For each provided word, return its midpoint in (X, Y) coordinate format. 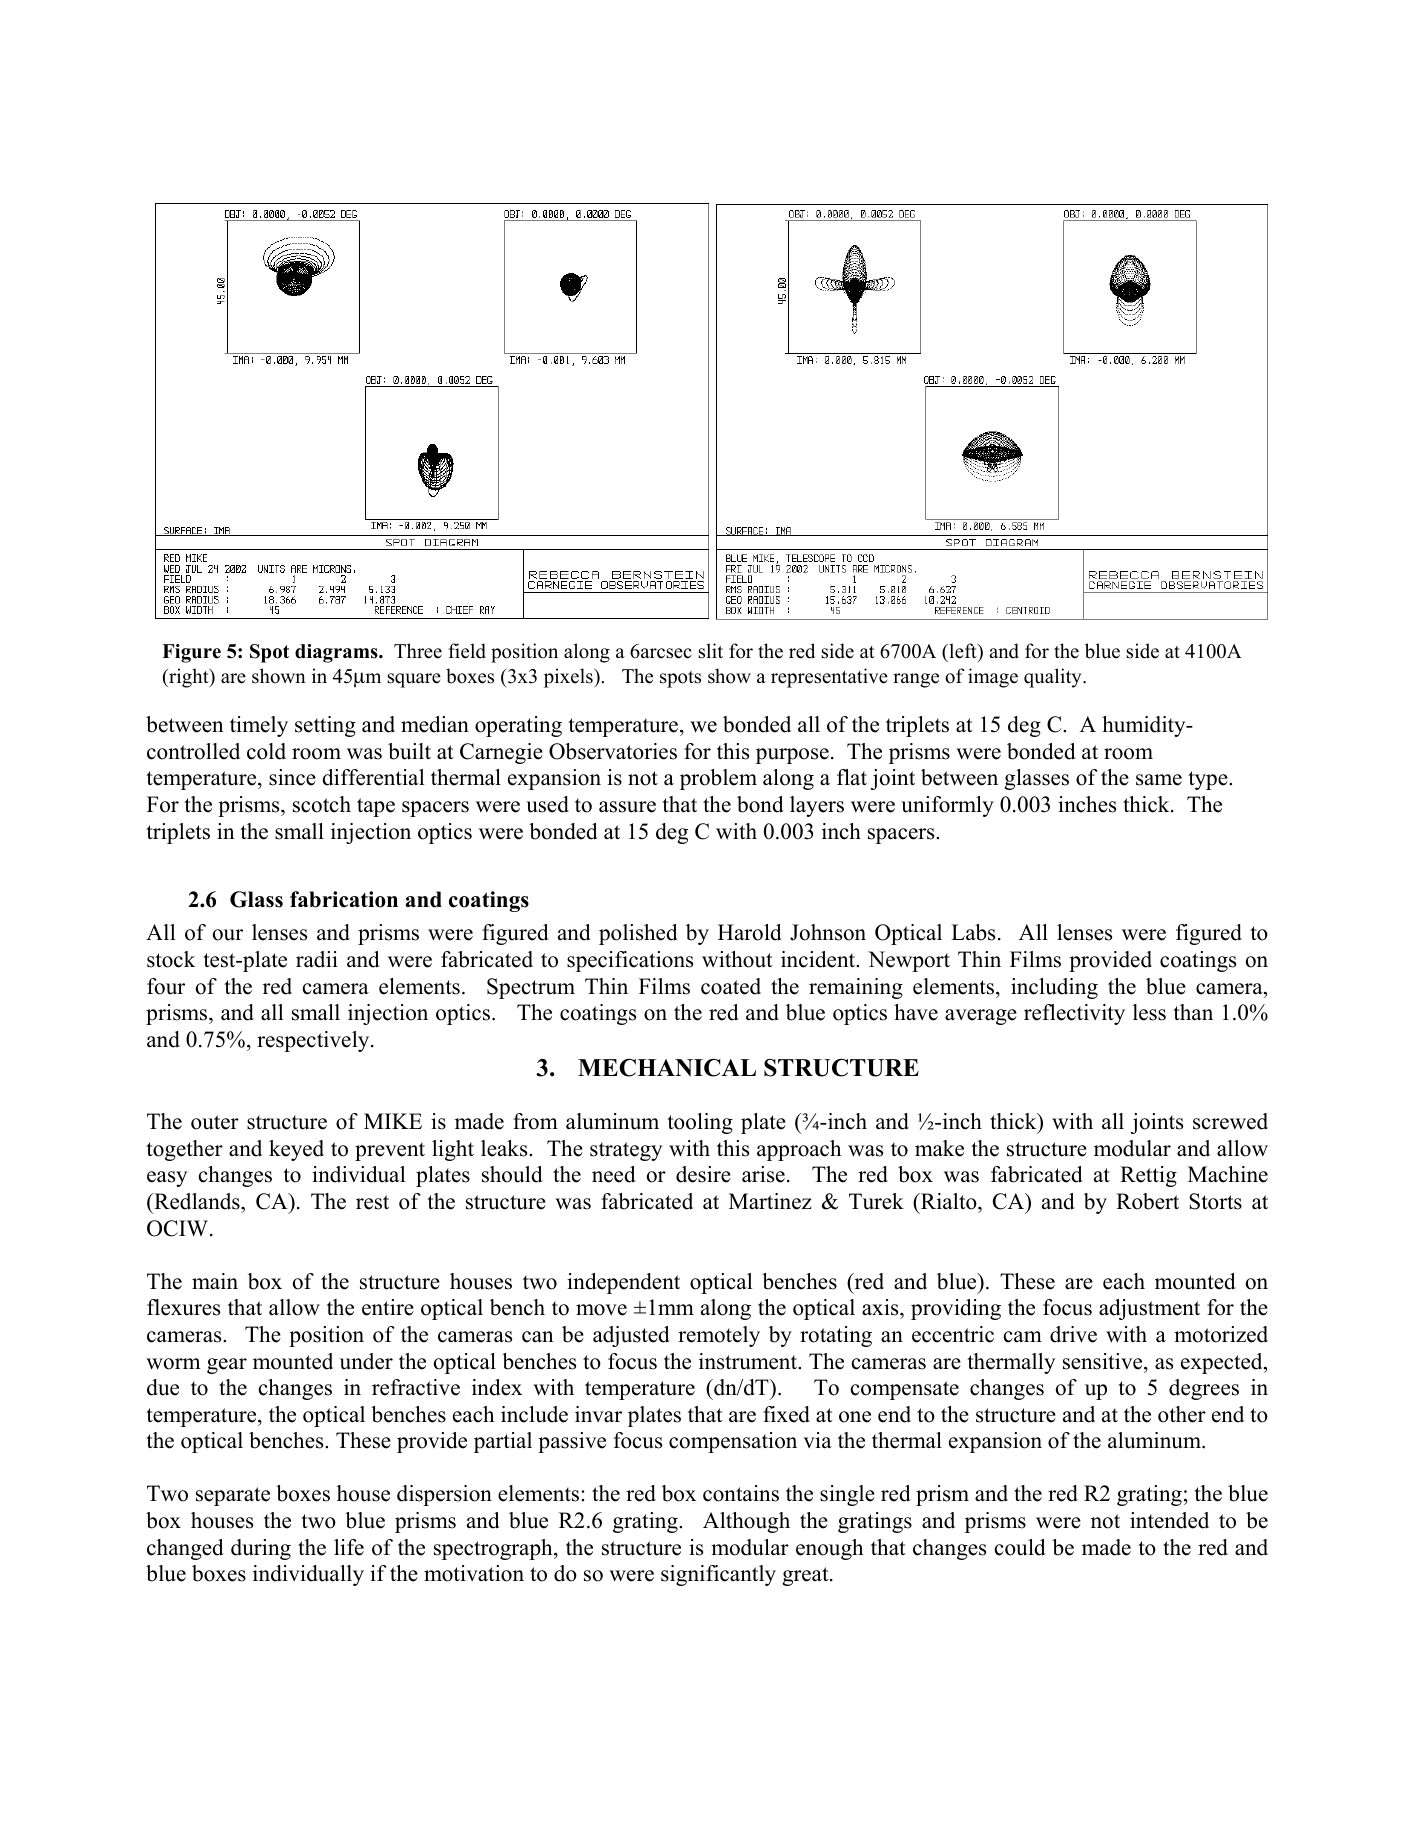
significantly (718, 1575)
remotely (719, 1336)
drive (1073, 1334)
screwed (1230, 1121)
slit (710, 651)
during (261, 1549)
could (1019, 1547)
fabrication (344, 899)
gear (227, 1366)
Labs (973, 932)
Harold (749, 932)
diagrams (337, 653)
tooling (700, 1123)
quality (1054, 678)
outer (215, 1122)
